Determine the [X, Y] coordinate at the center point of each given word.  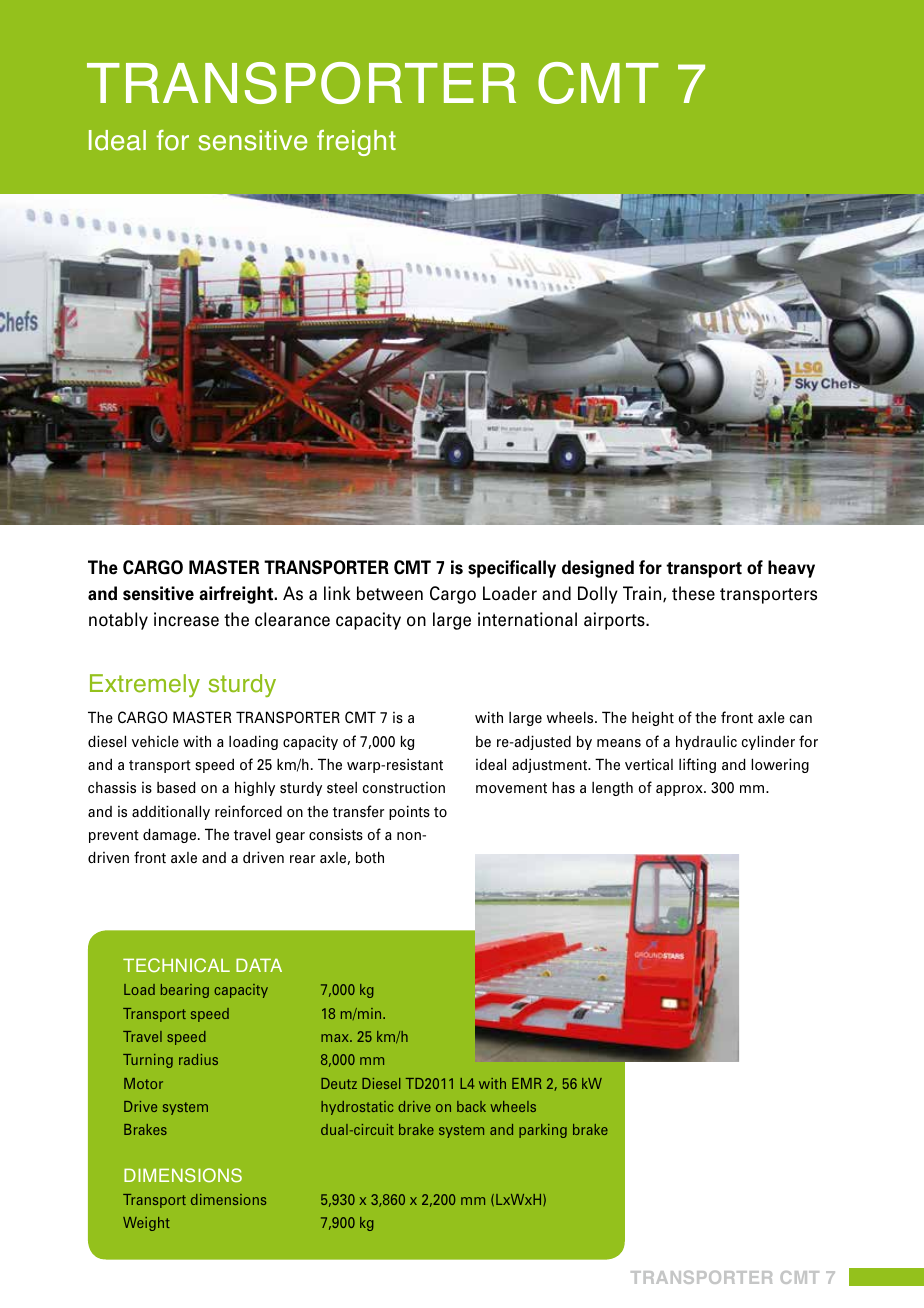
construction [404, 788]
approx [680, 790]
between [390, 593]
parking [543, 1131]
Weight [146, 1224]
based [176, 787]
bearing [185, 991]
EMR [527, 1083]
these [693, 593]
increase [186, 619]
